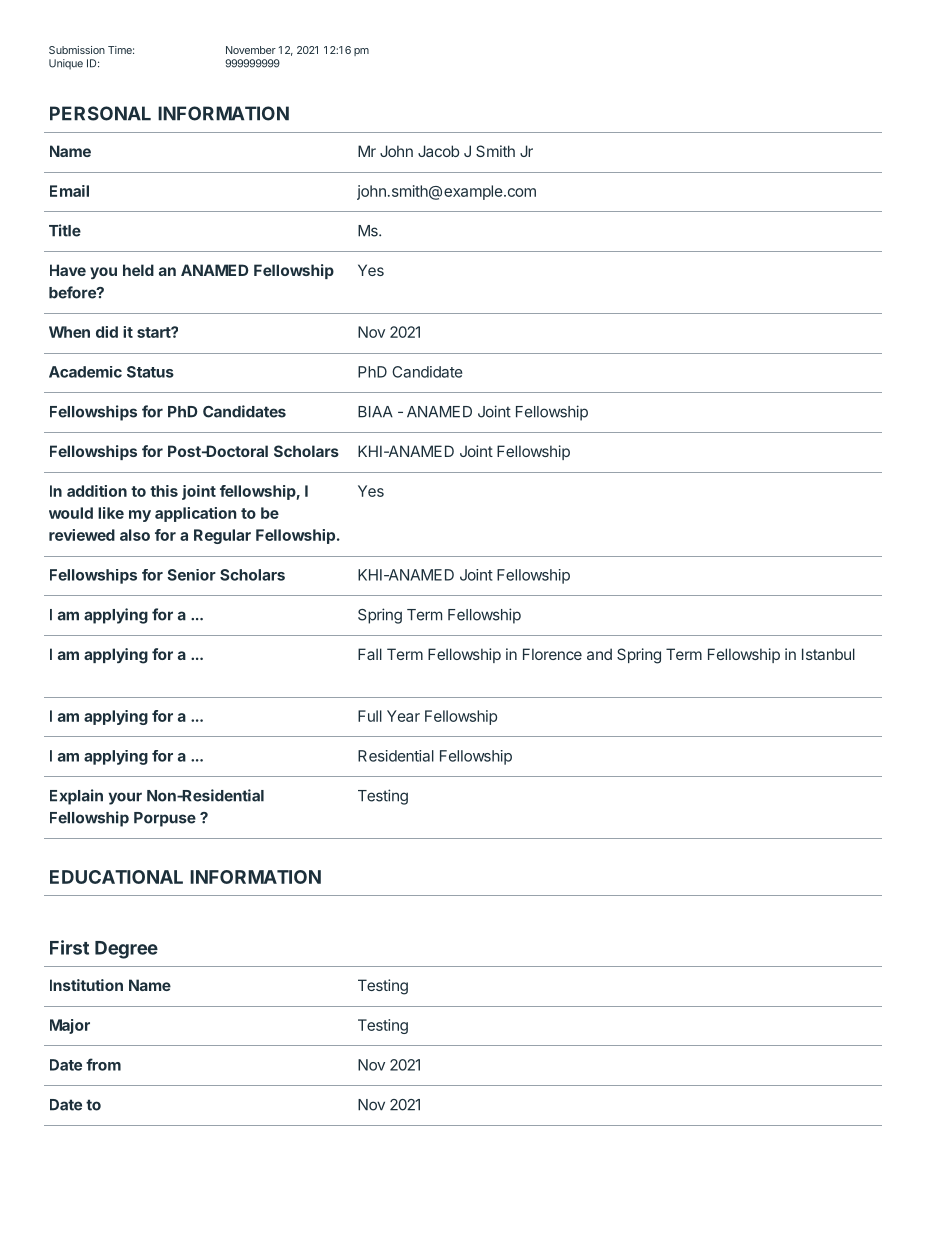  What do you see at coordinates (403, 716) in the image?
I see `Year` at bounding box center [403, 716].
